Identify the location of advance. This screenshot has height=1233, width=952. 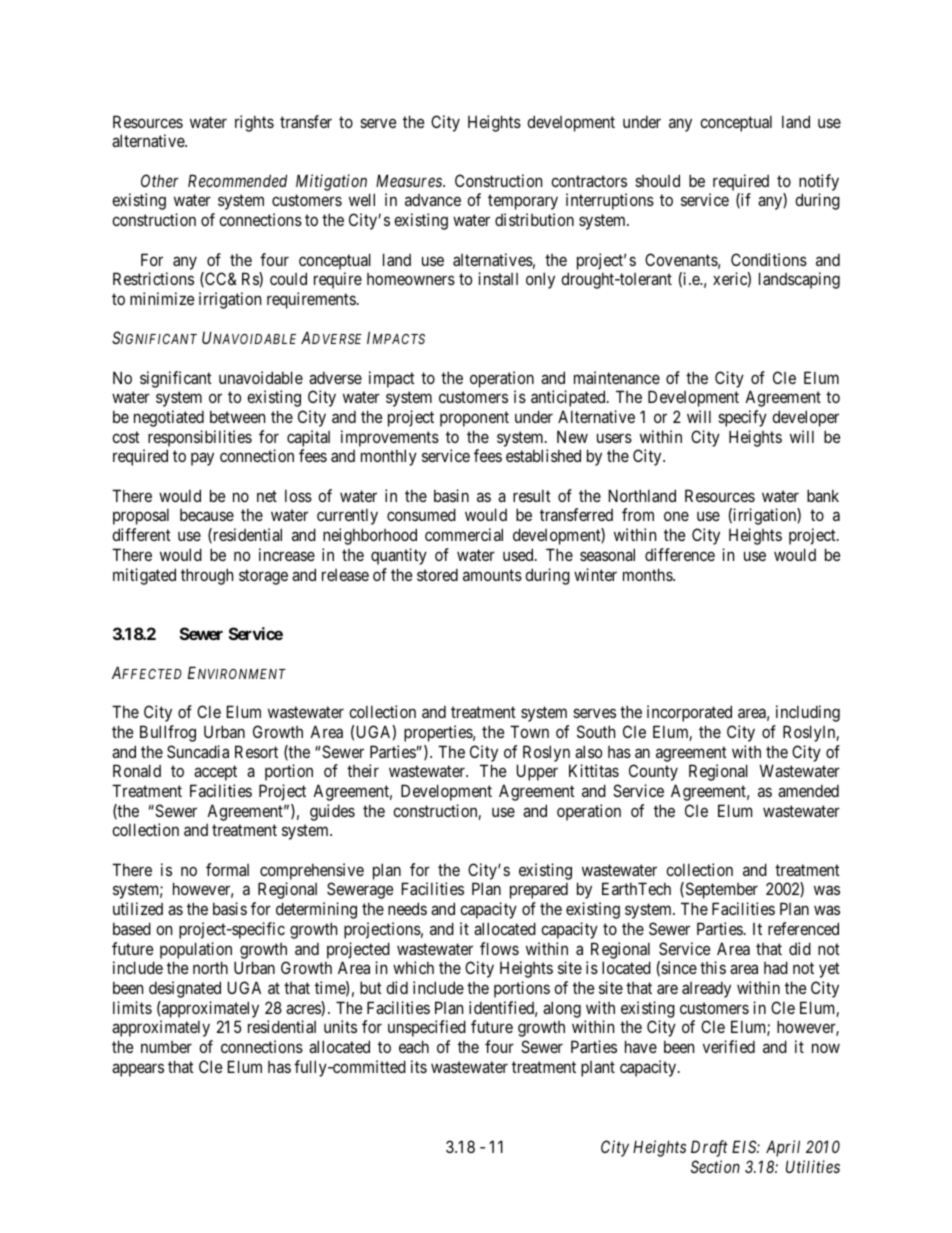
(433, 200).
